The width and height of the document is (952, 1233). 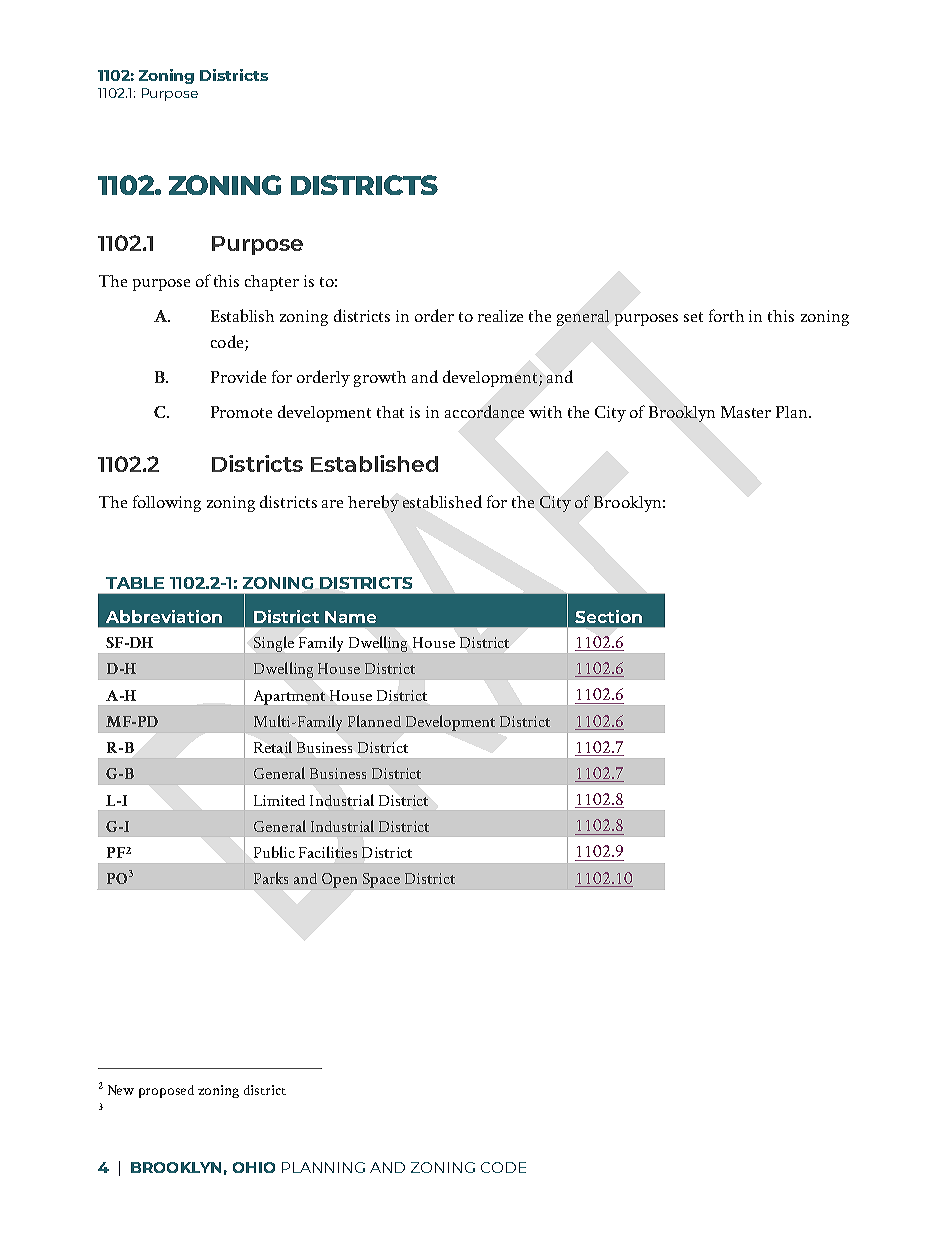 I want to click on Parks, so click(x=271, y=878).
